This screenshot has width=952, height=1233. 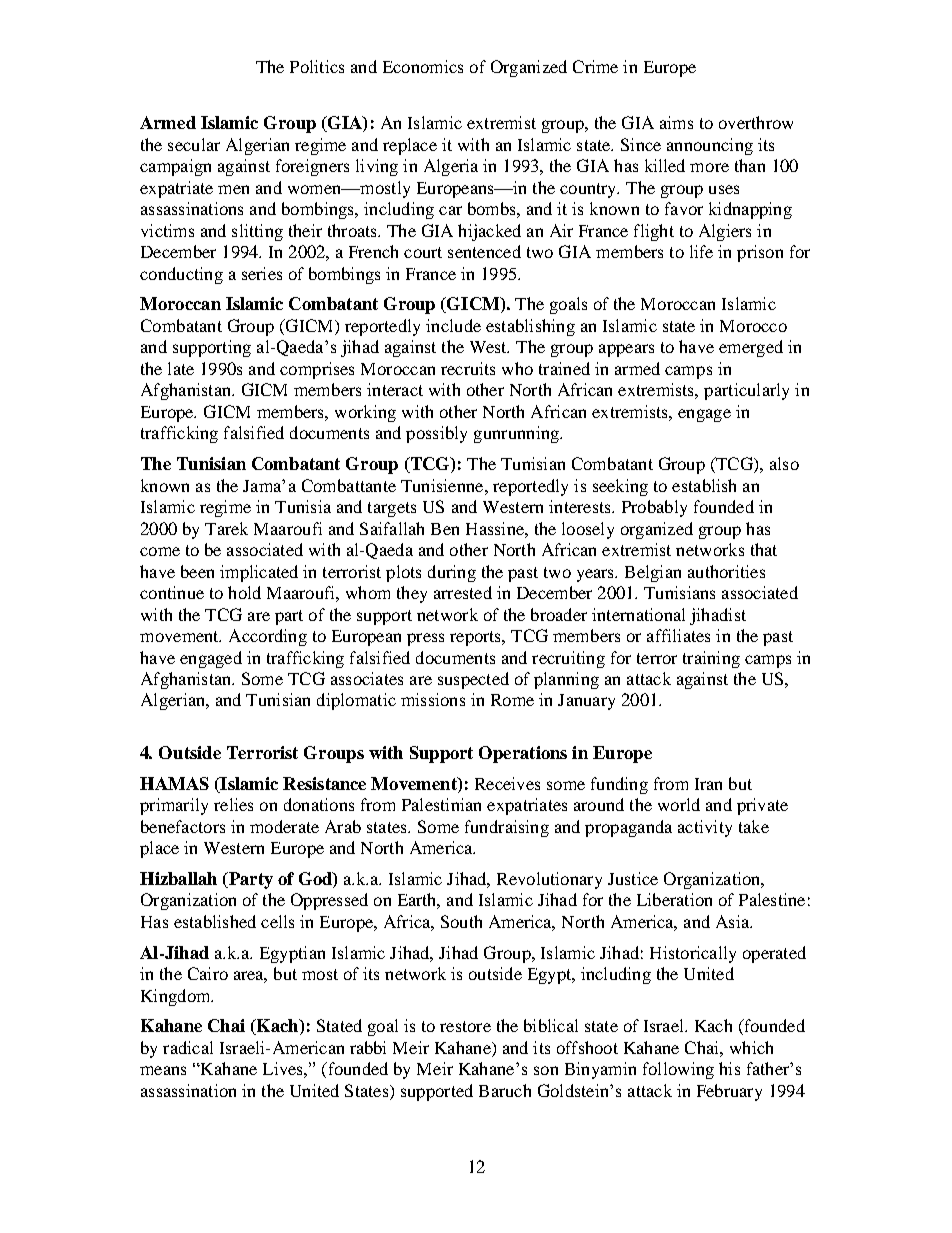 I want to click on include, so click(x=453, y=325).
